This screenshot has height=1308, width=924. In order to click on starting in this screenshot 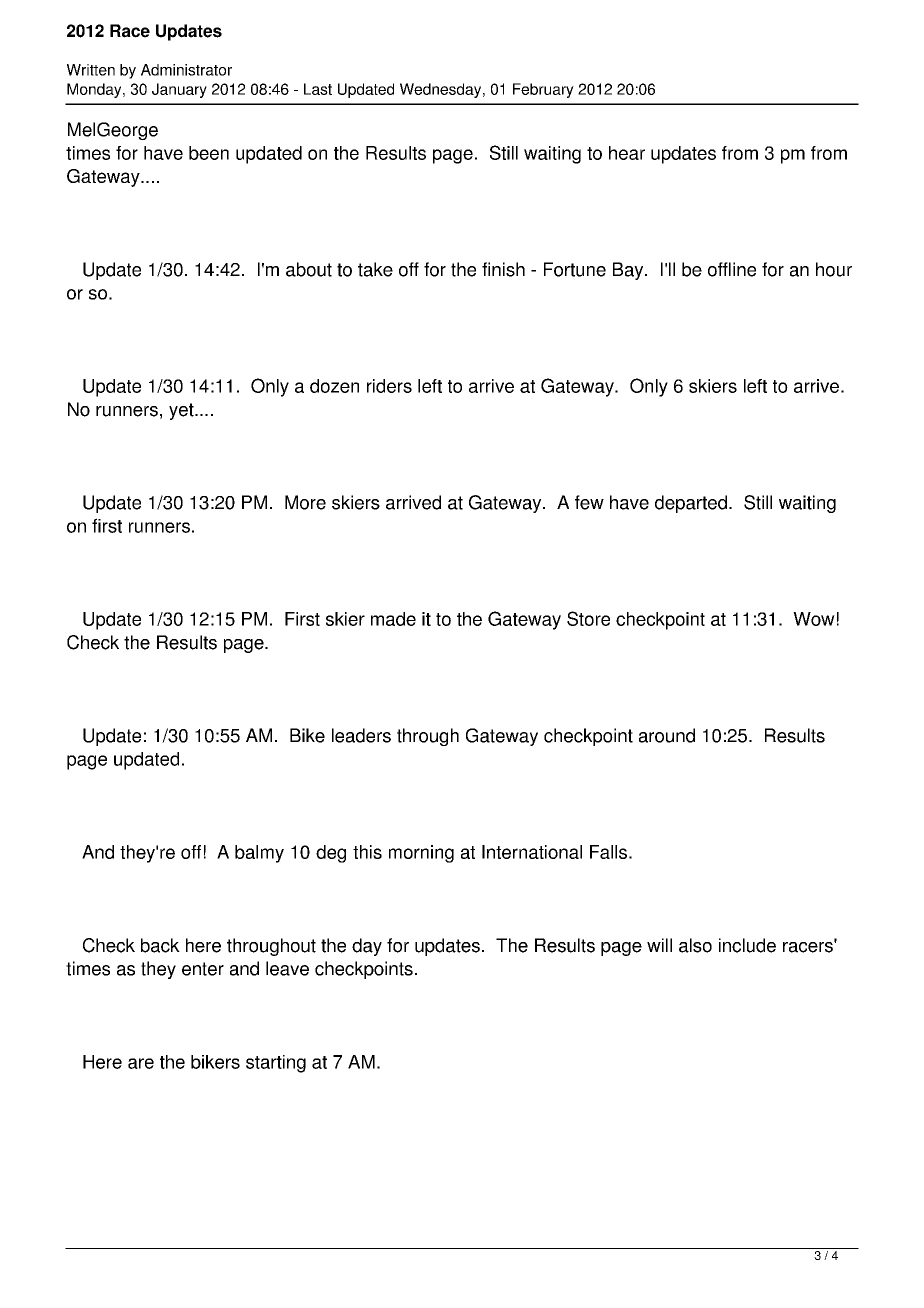, I will do `click(276, 1064)`.
